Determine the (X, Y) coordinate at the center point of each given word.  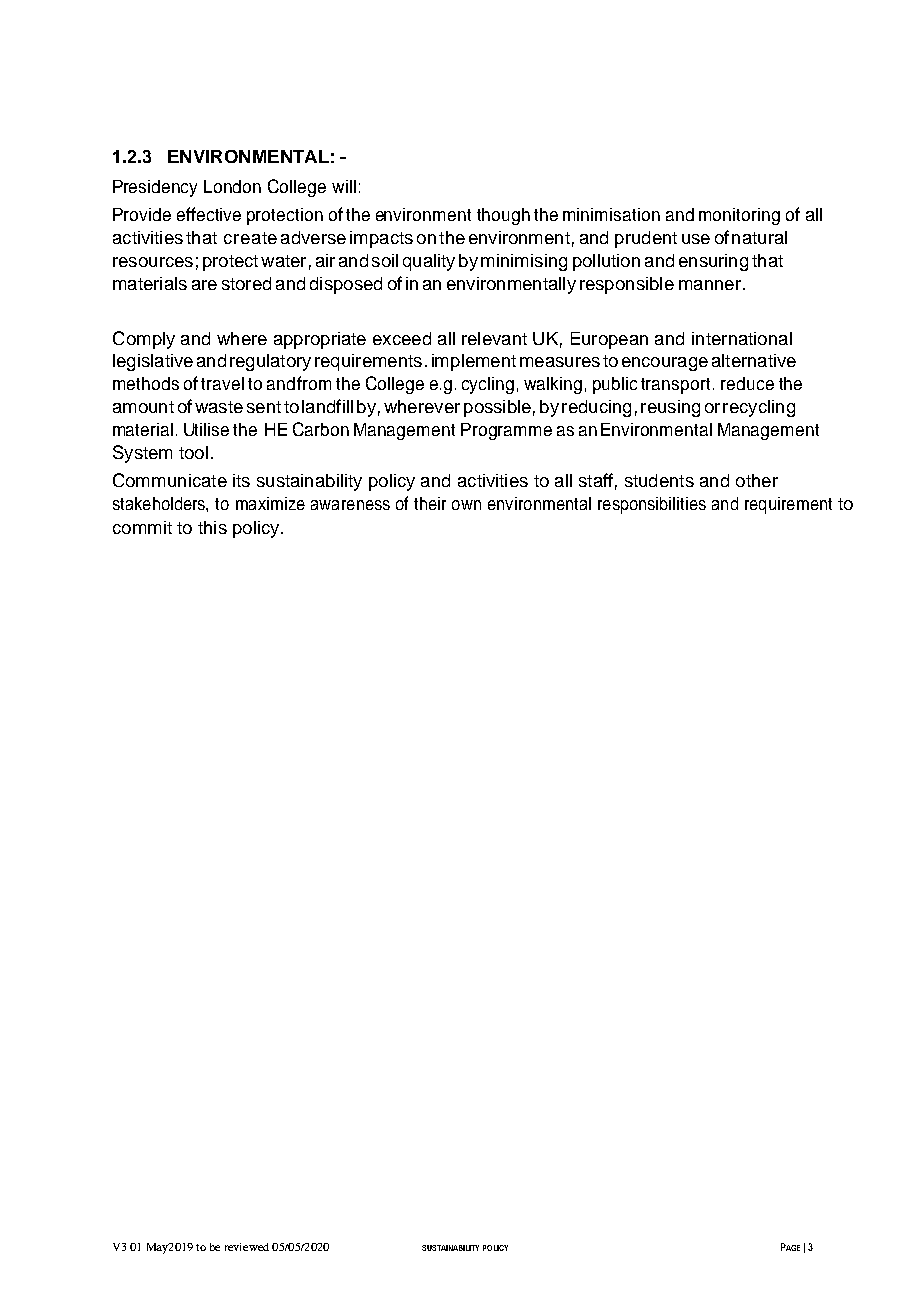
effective (209, 214)
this (212, 527)
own (466, 505)
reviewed (247, 1247)
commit (142, 527)
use (696, 239)
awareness (350, 505)
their (430, 503)
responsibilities (652, 505)
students (659, 480)
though (503, 216)
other (757, 480)
